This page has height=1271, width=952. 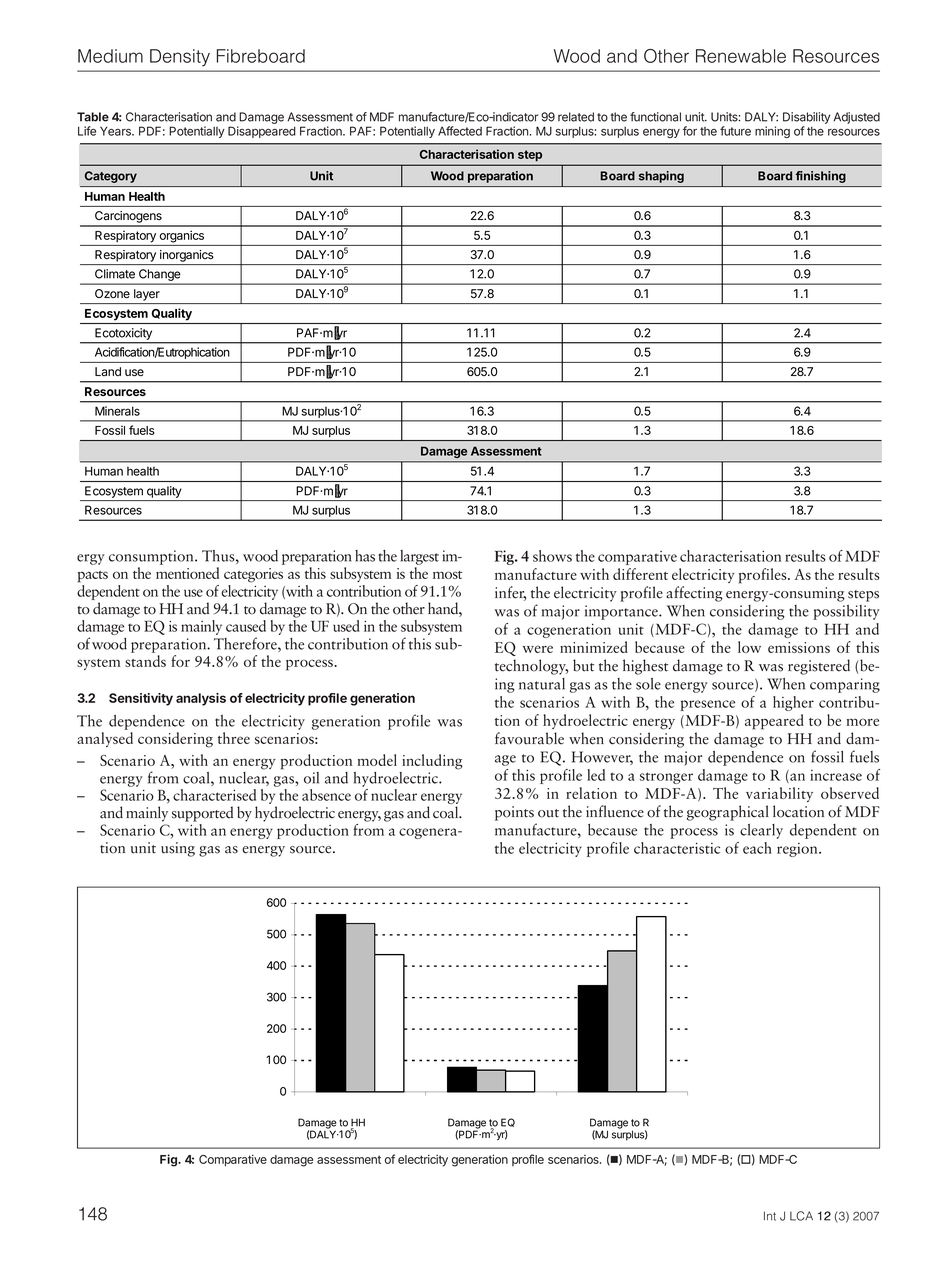 What do you see at coordinates (180, 58) in the page?
I see `Density` at bounding box center [180, 58].
